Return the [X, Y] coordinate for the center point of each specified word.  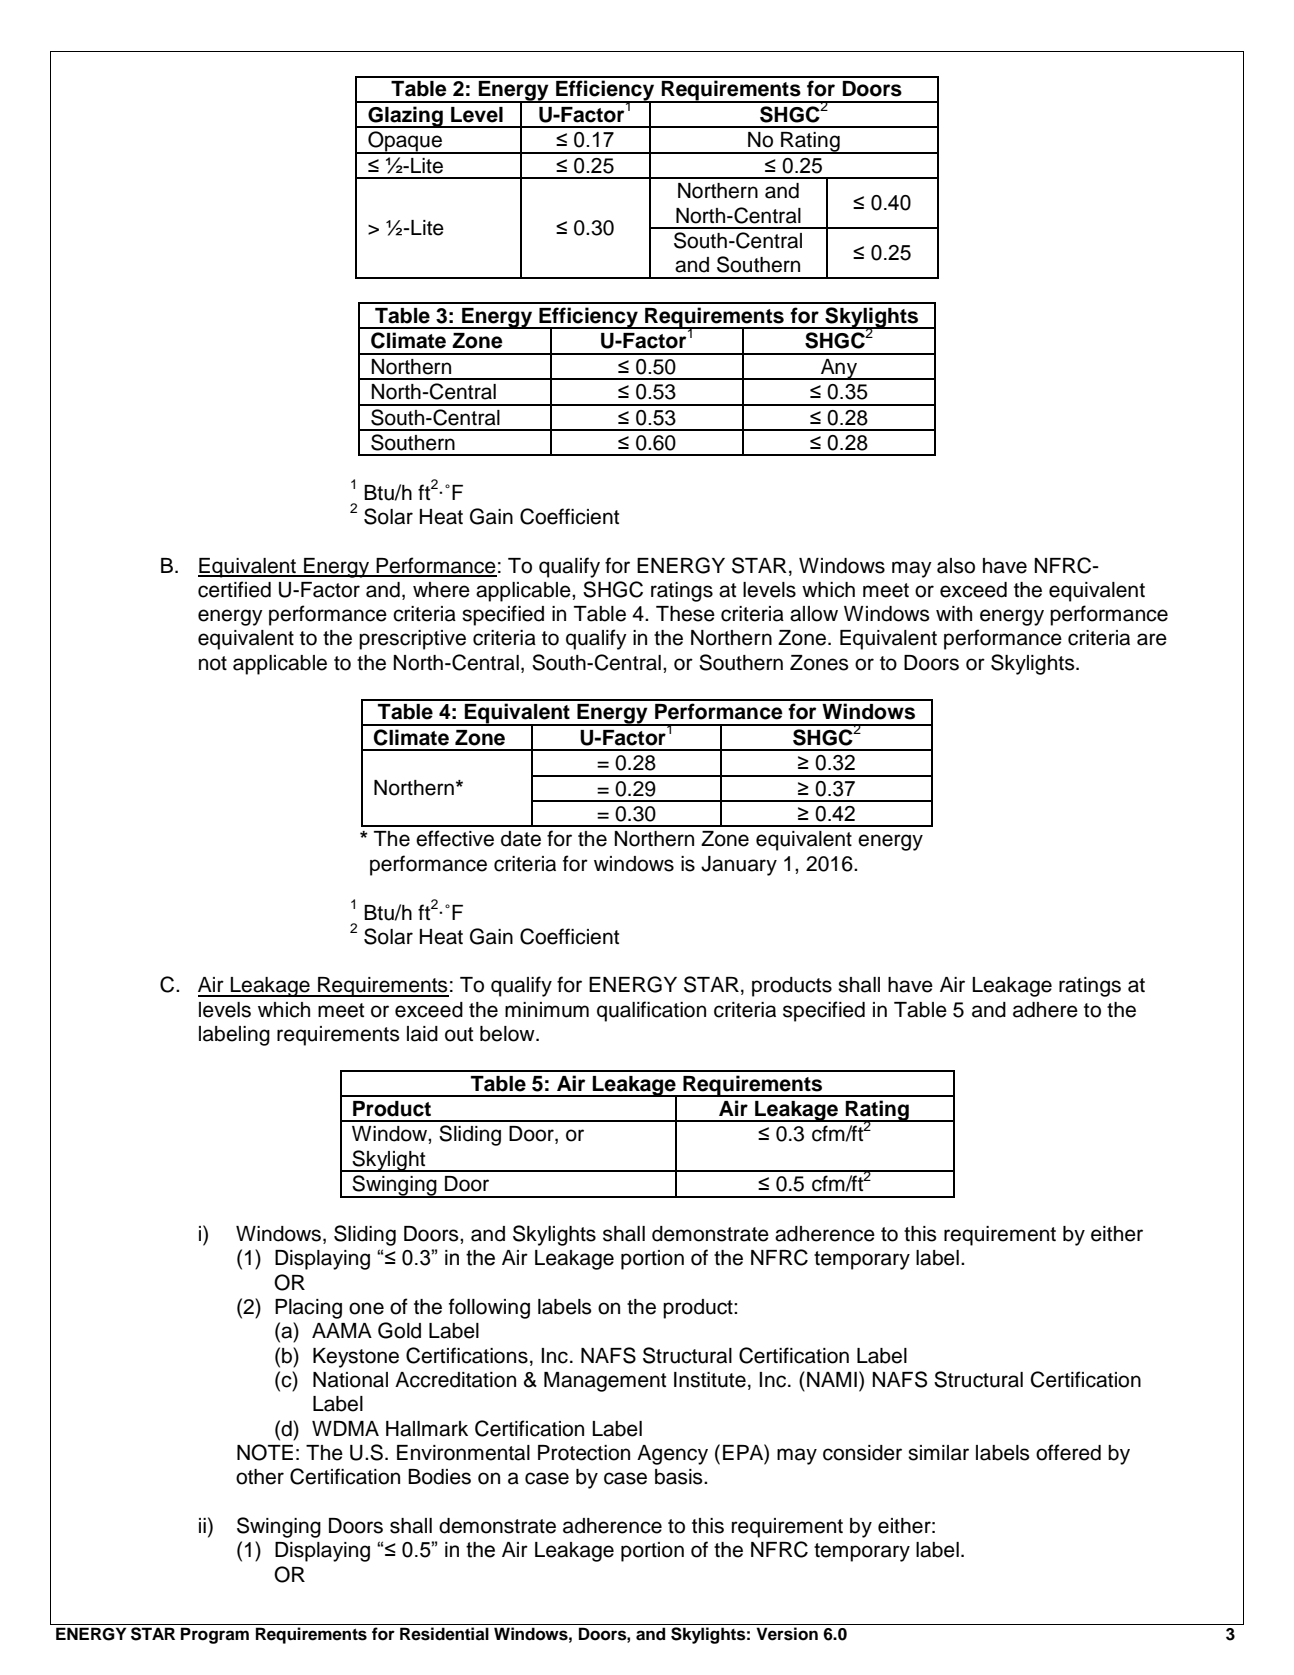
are [1152, 639]
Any [839, 369]
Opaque [405, 142]
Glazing [405, 117]
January [739, 866]
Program [215, 1635]
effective [455, 838]
